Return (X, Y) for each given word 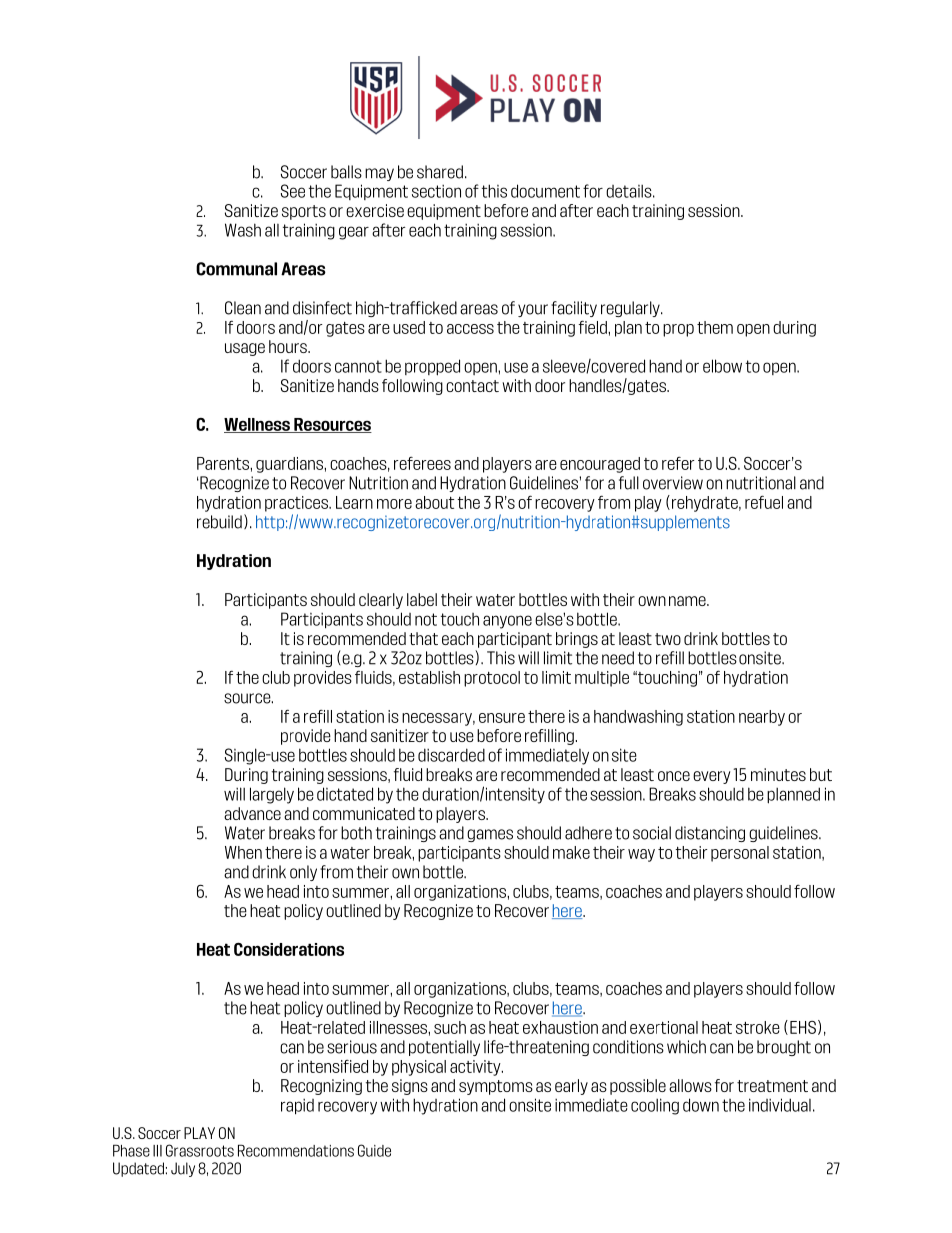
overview (673, 483)
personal (740, 854)
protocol (492, 679)
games (490, 835)
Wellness (258, 425)
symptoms (496, 1087)
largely (272, 795)
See (293, 191)
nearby (762, 718)
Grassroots (200, 1150)
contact (472, 386)
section (436, 191)
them (715, 327)
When (243, 852)
